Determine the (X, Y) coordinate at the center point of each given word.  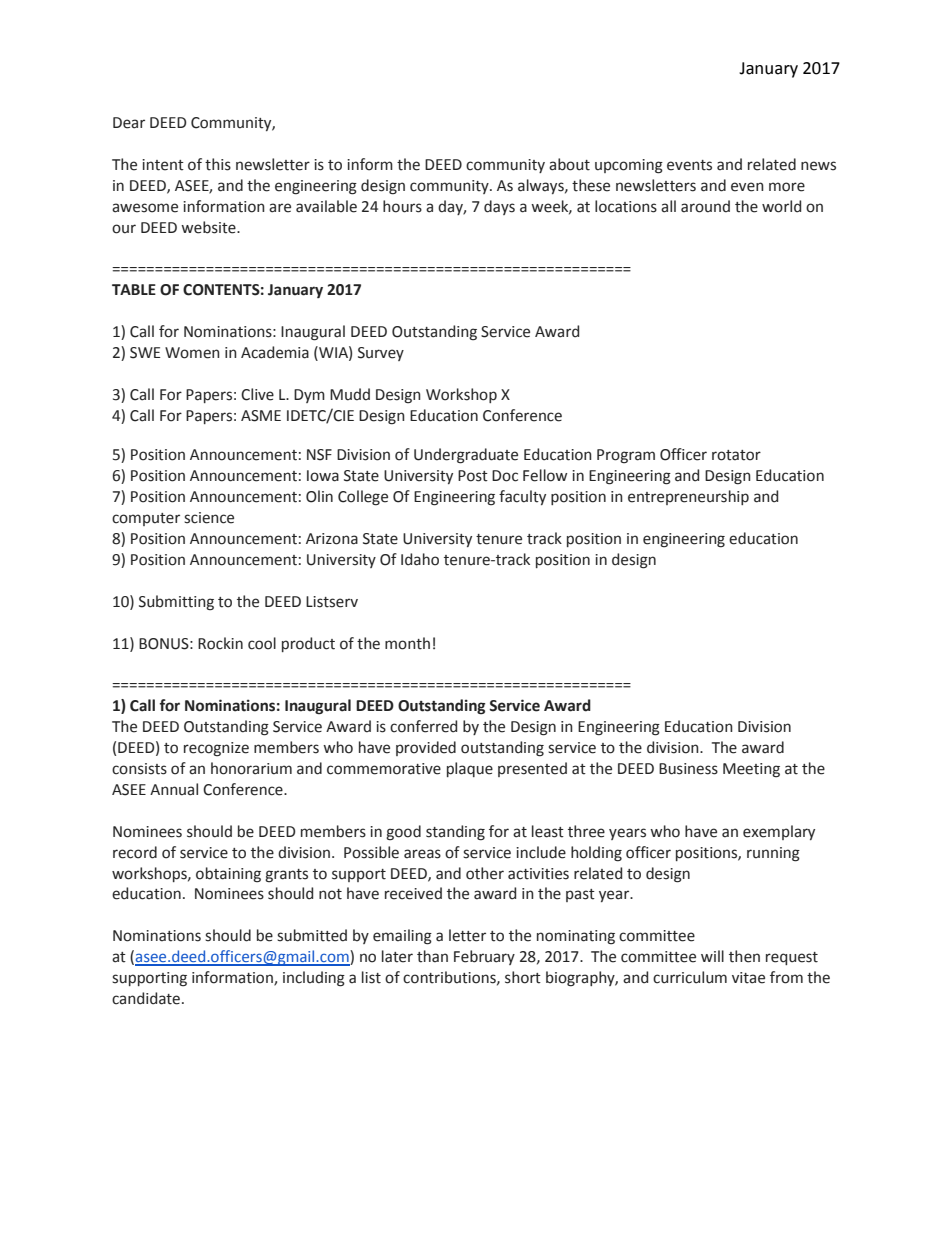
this (218, 164)
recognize (216, 749)
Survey (381, 354)
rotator (736, 455)
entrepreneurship (688, 497)
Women (192, 353)
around (705, 206)
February (484, 957)
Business (688, 769)
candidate (147, 998)
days (499, 207)
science (209, 518)
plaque (470, 769)
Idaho (420, 559)
